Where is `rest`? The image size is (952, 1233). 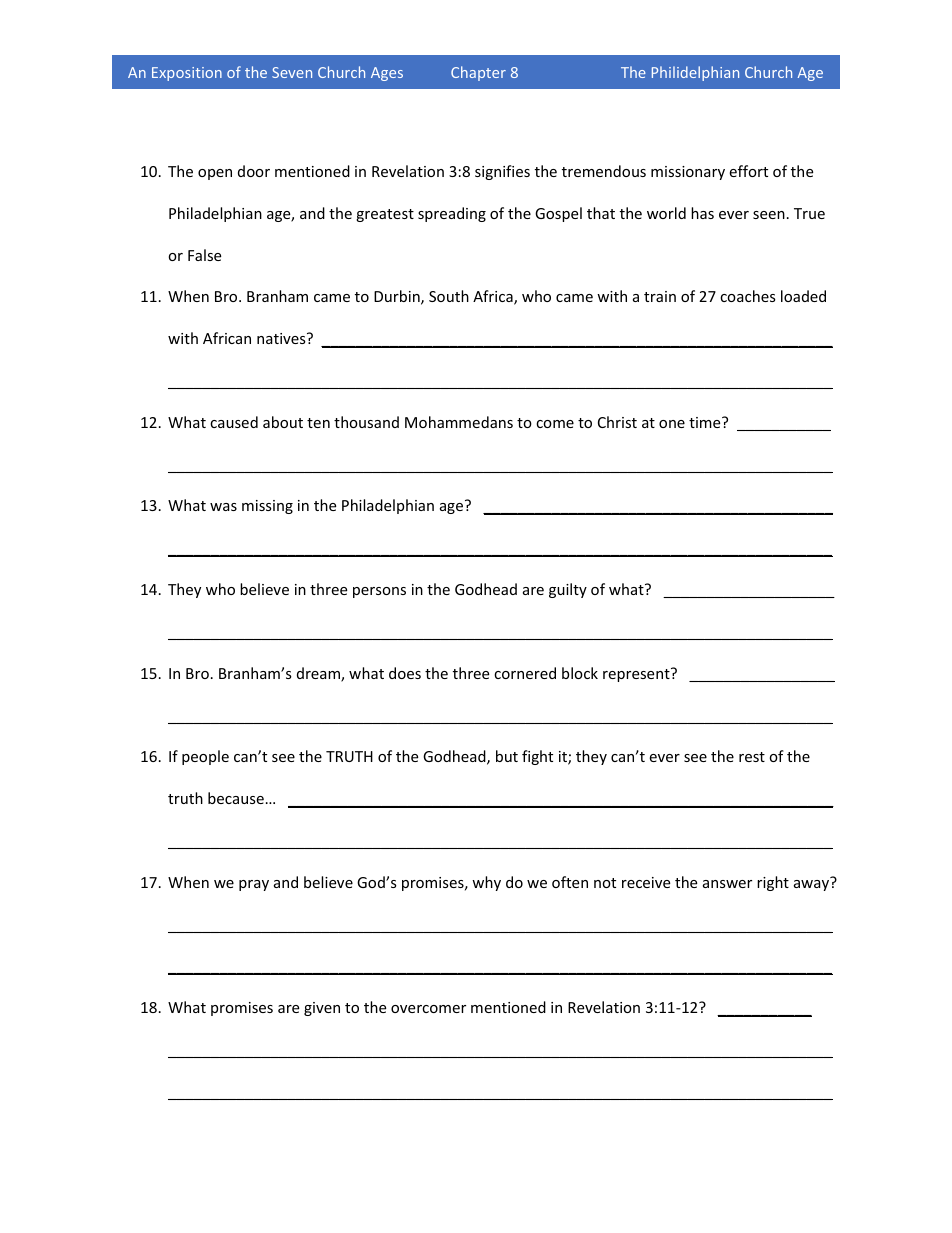 rest is located at coordinates (752, 757).
